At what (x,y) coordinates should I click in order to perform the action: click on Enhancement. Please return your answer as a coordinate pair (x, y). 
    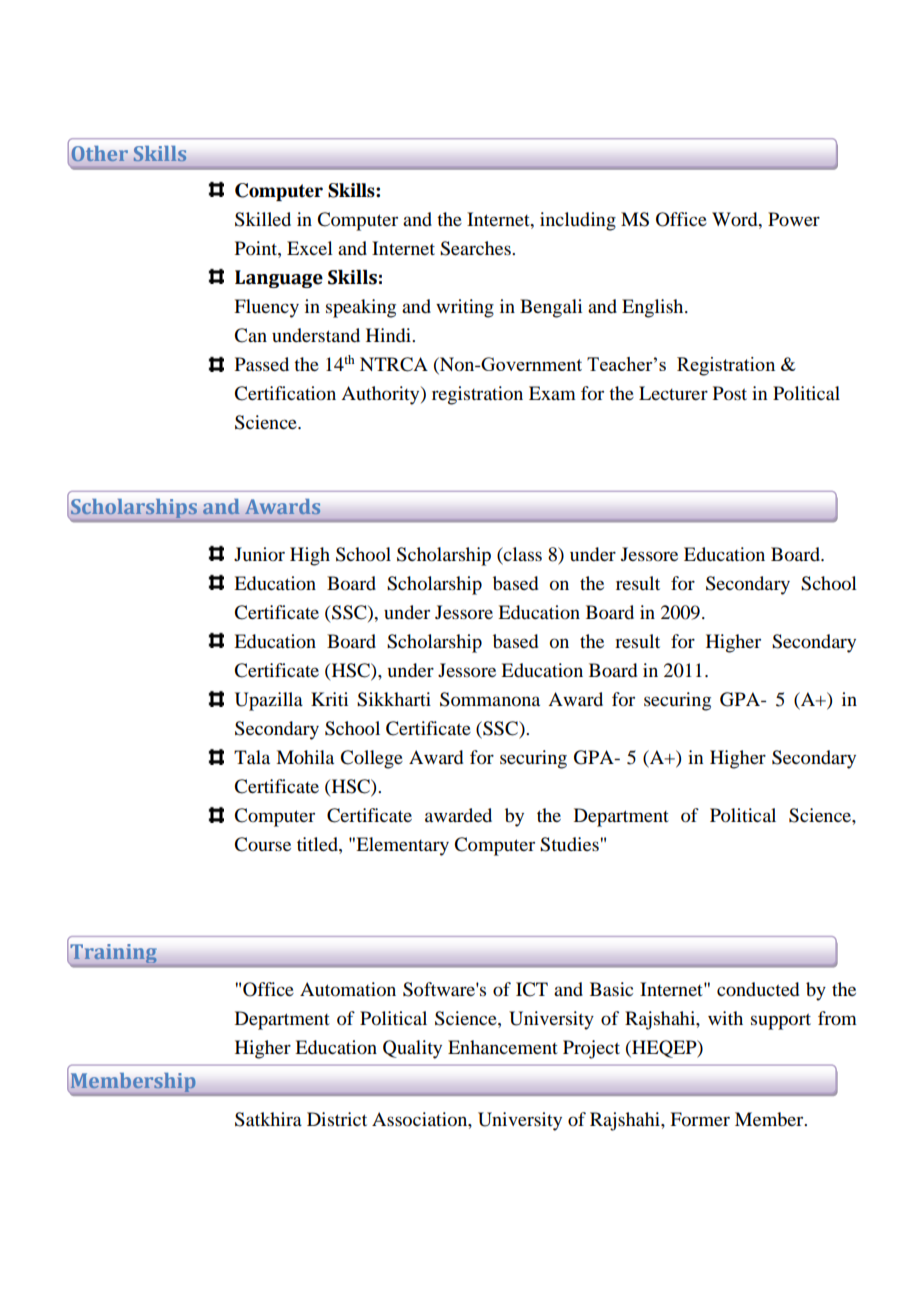
    Looking at the image, I should click on (503, 1047).
